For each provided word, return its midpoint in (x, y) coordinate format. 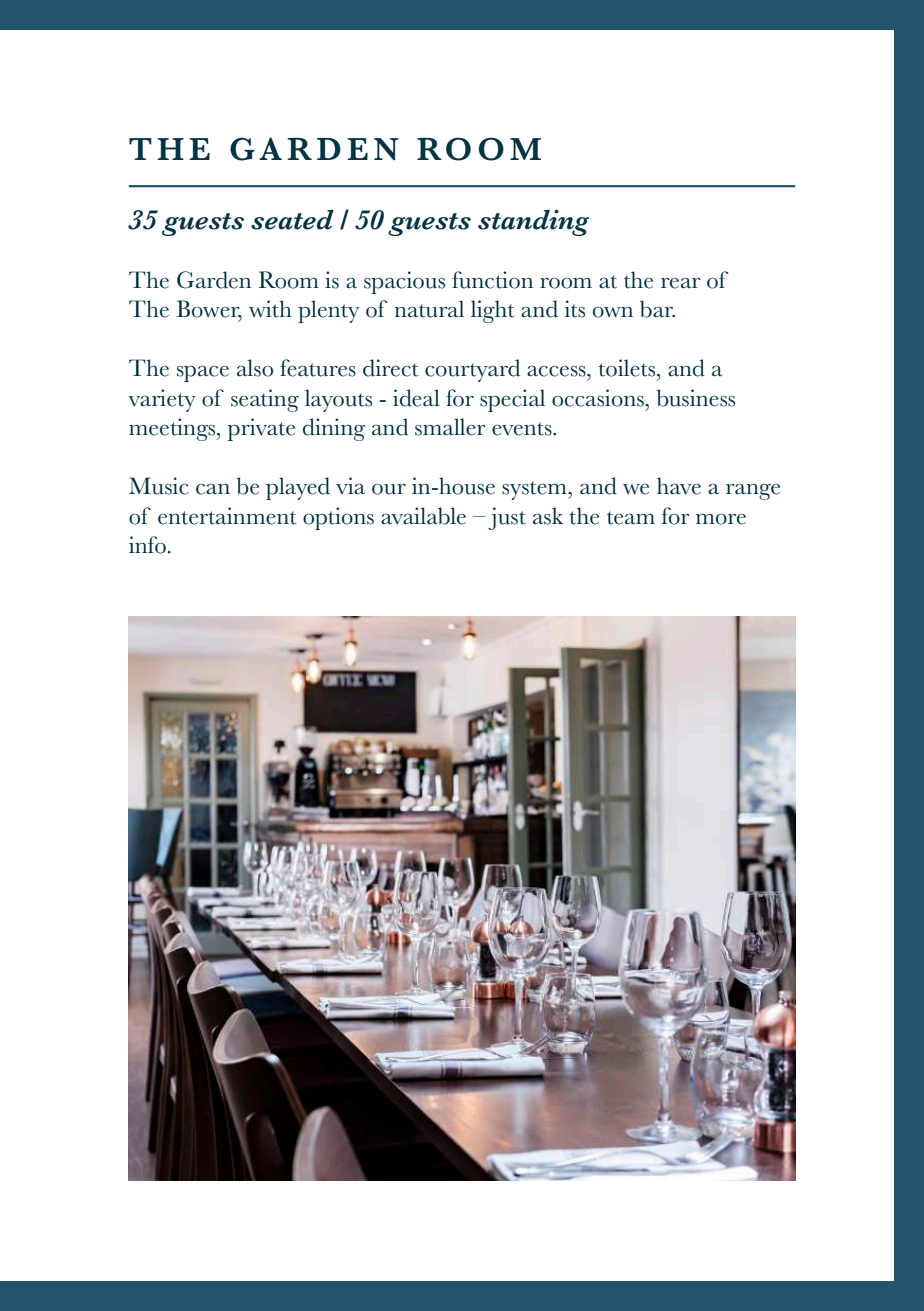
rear (681, 283)
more (721, 519)
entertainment (227, 516)
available (423, 516)
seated (292, 219)
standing (533, 222)
